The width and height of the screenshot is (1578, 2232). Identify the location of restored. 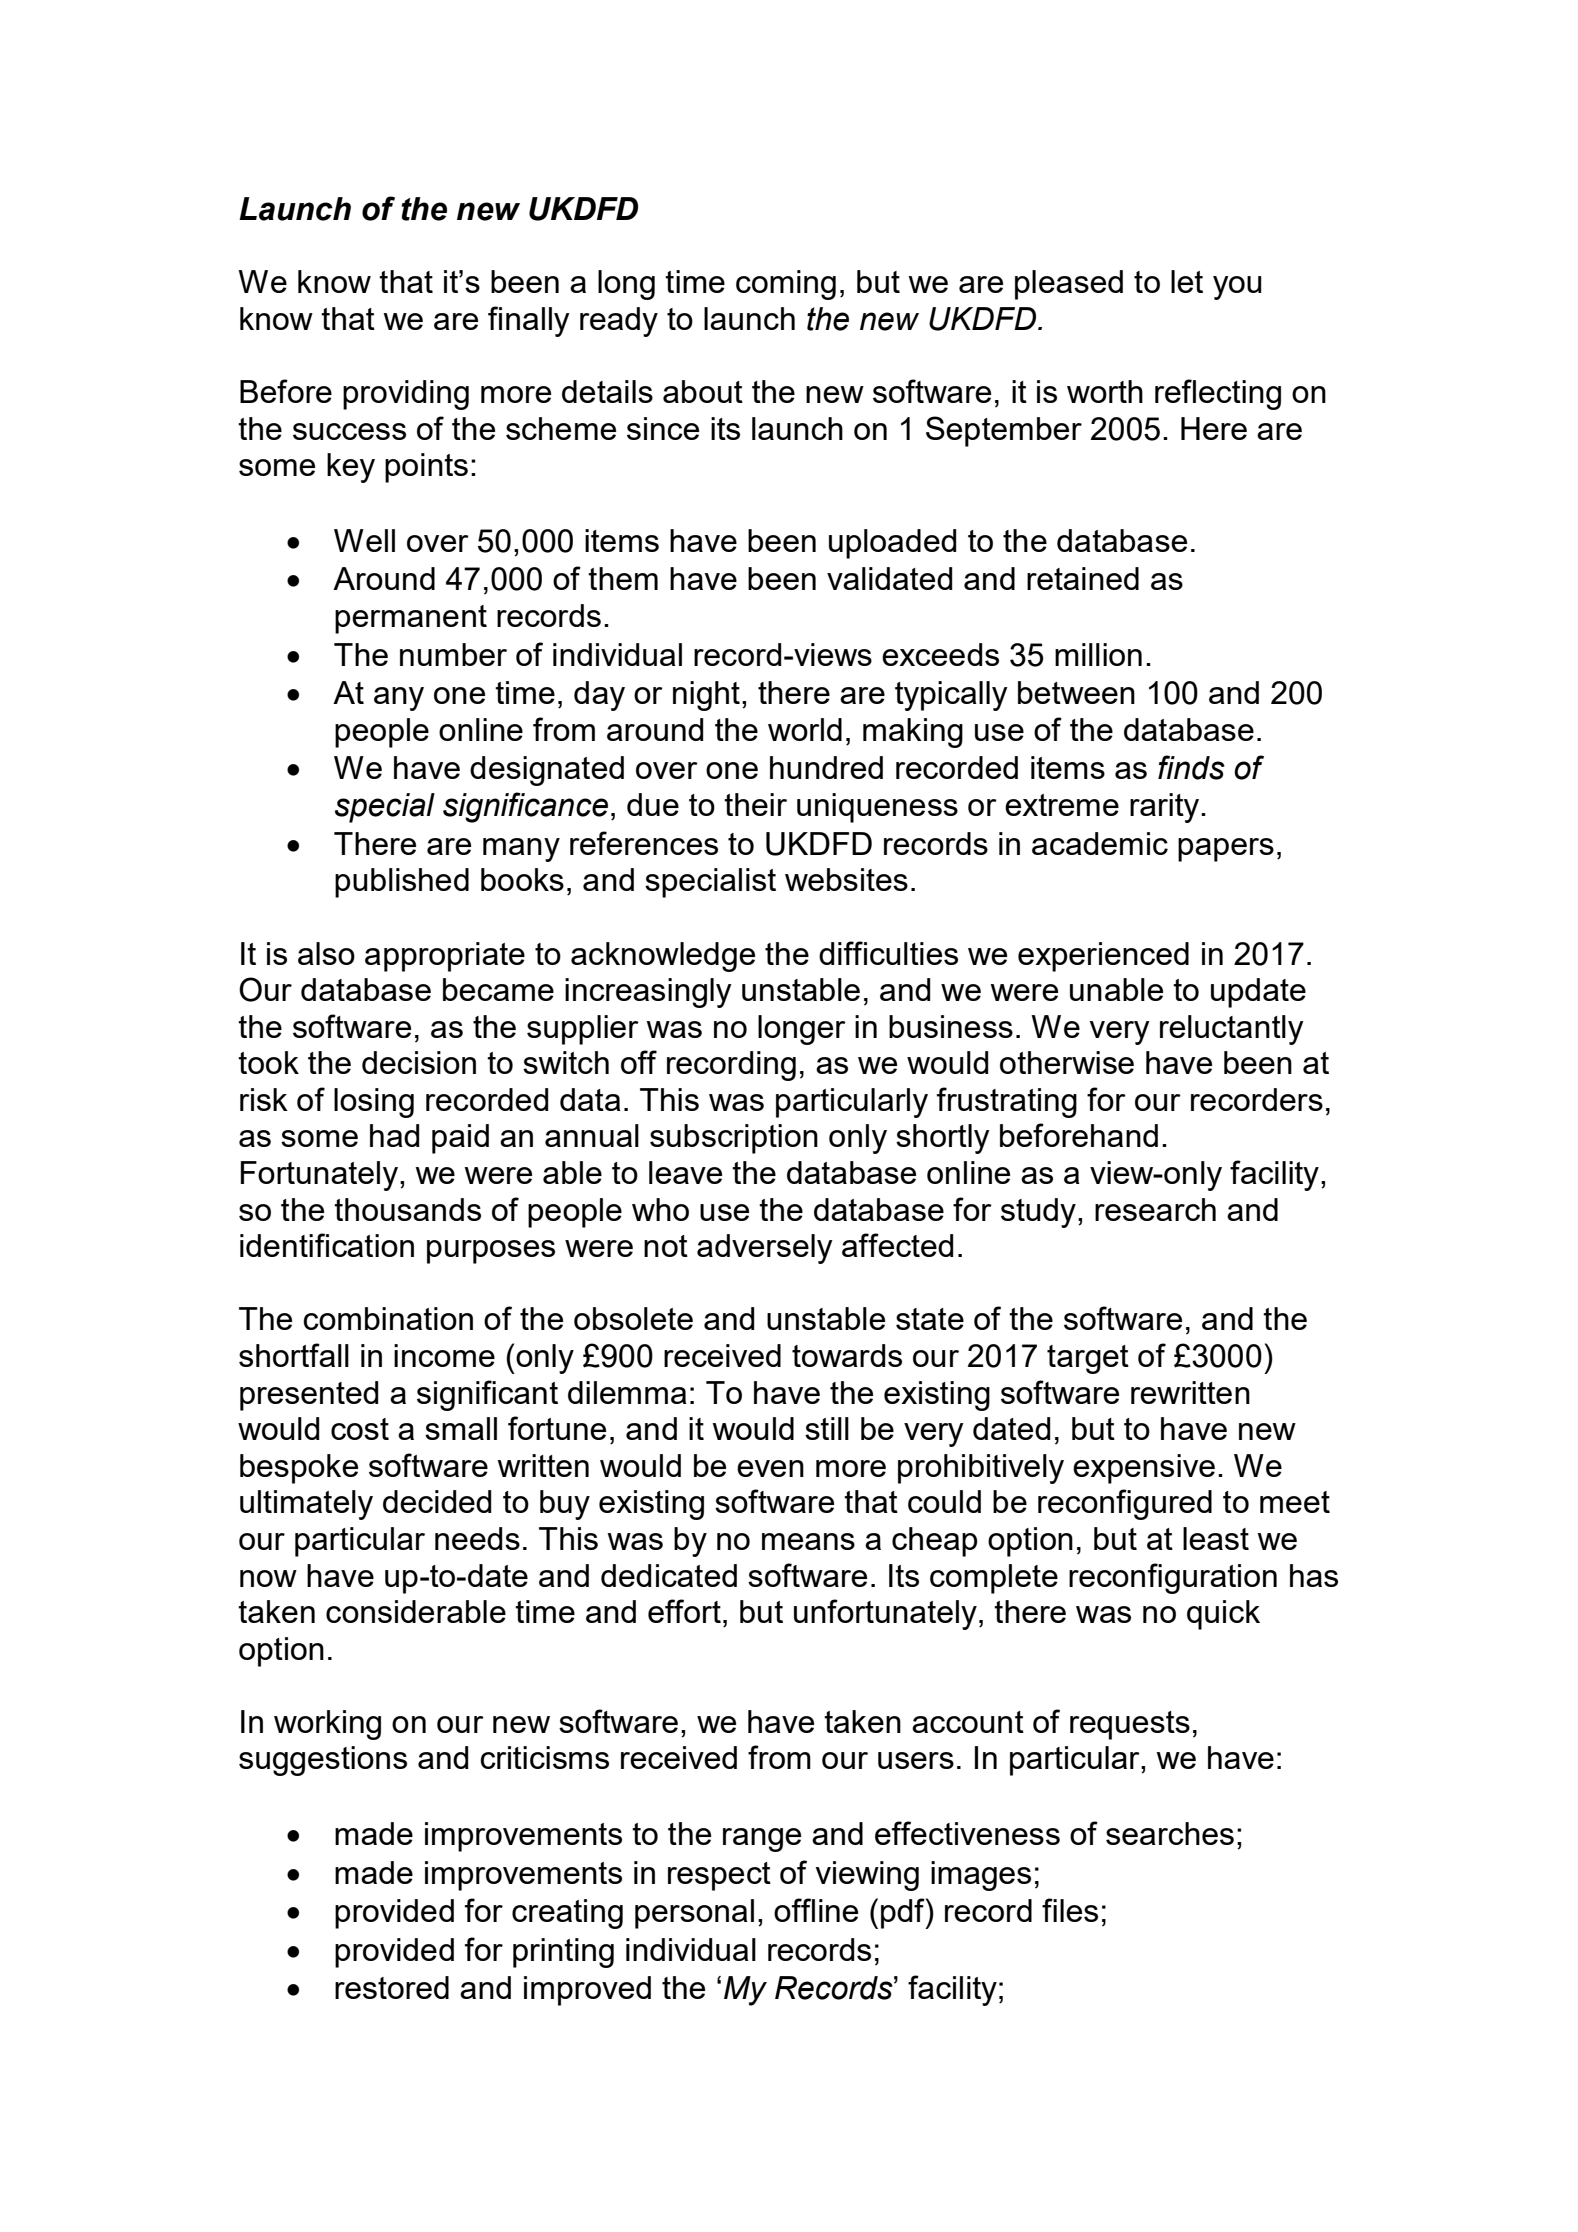
(392, 1987).
